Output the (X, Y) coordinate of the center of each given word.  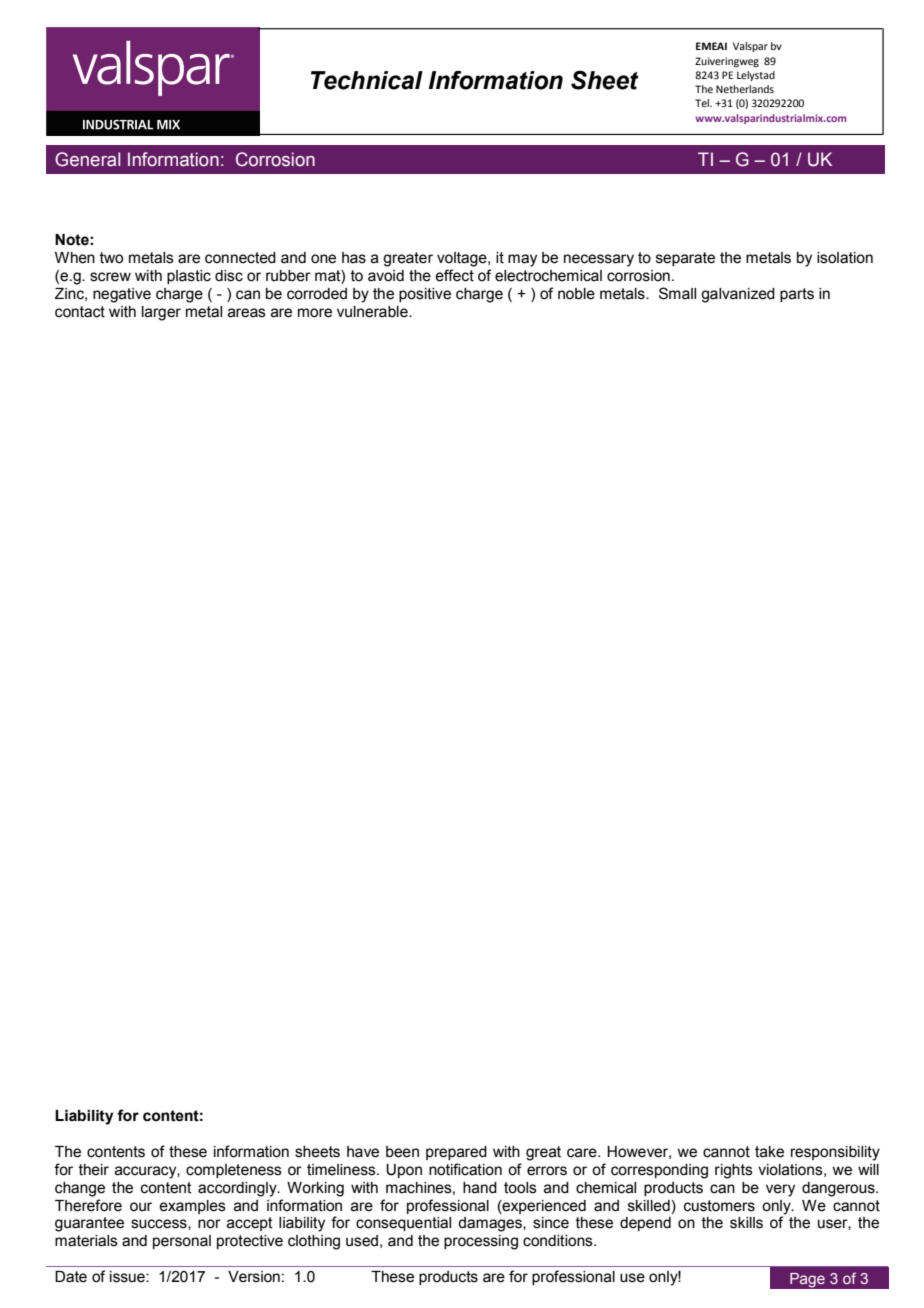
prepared (456, 1153)
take (769, 1152)
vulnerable (373, 312)
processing (481, 1242)
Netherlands (745, 89)
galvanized (738, 295)
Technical (367, 80)
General (87, 159)
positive (425, 295)
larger (161, 313)
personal (182, 1242)
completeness (234, 1171)
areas (247, 313)
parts (797, 295)
